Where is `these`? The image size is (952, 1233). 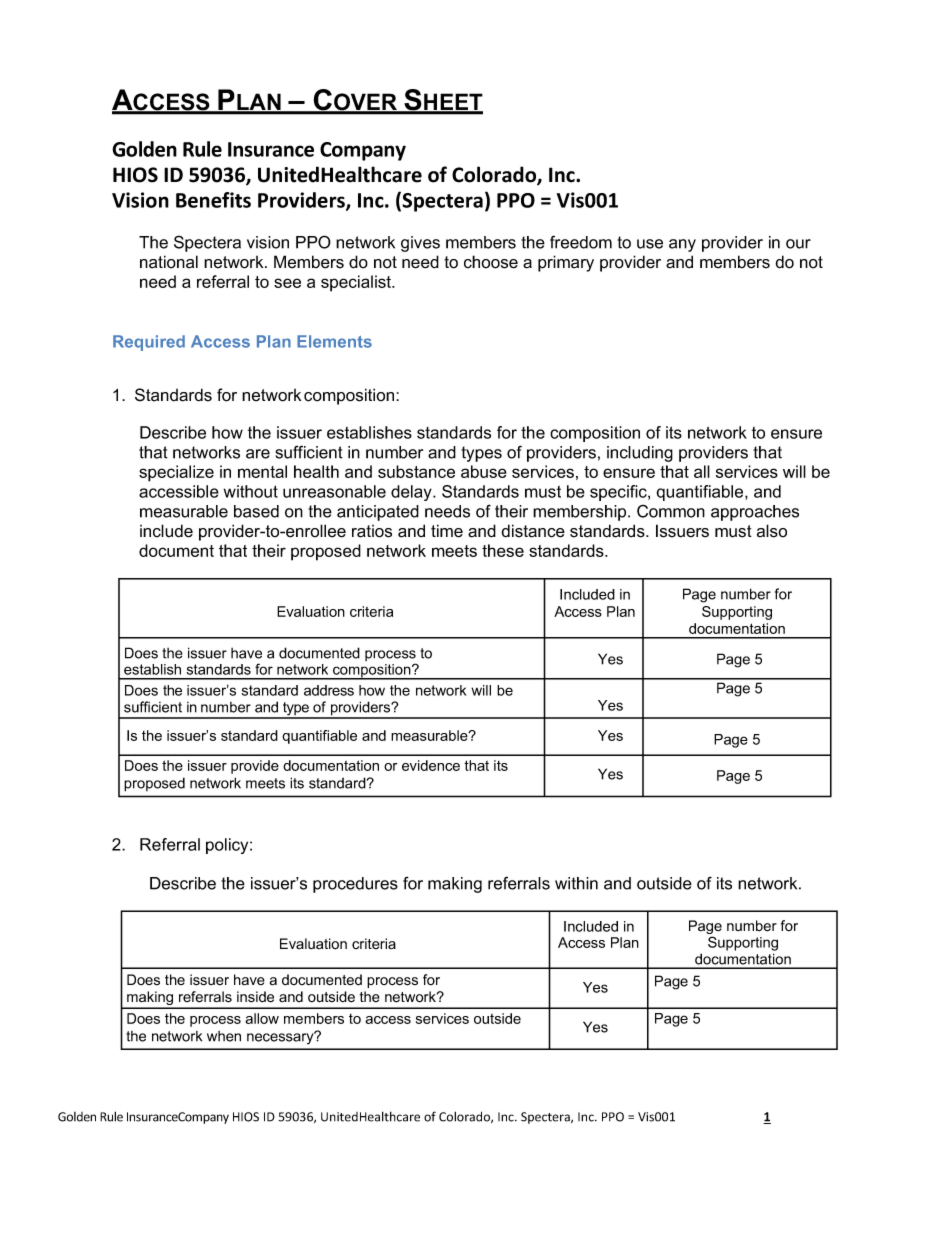 these is located at coordinates (503, 550).
